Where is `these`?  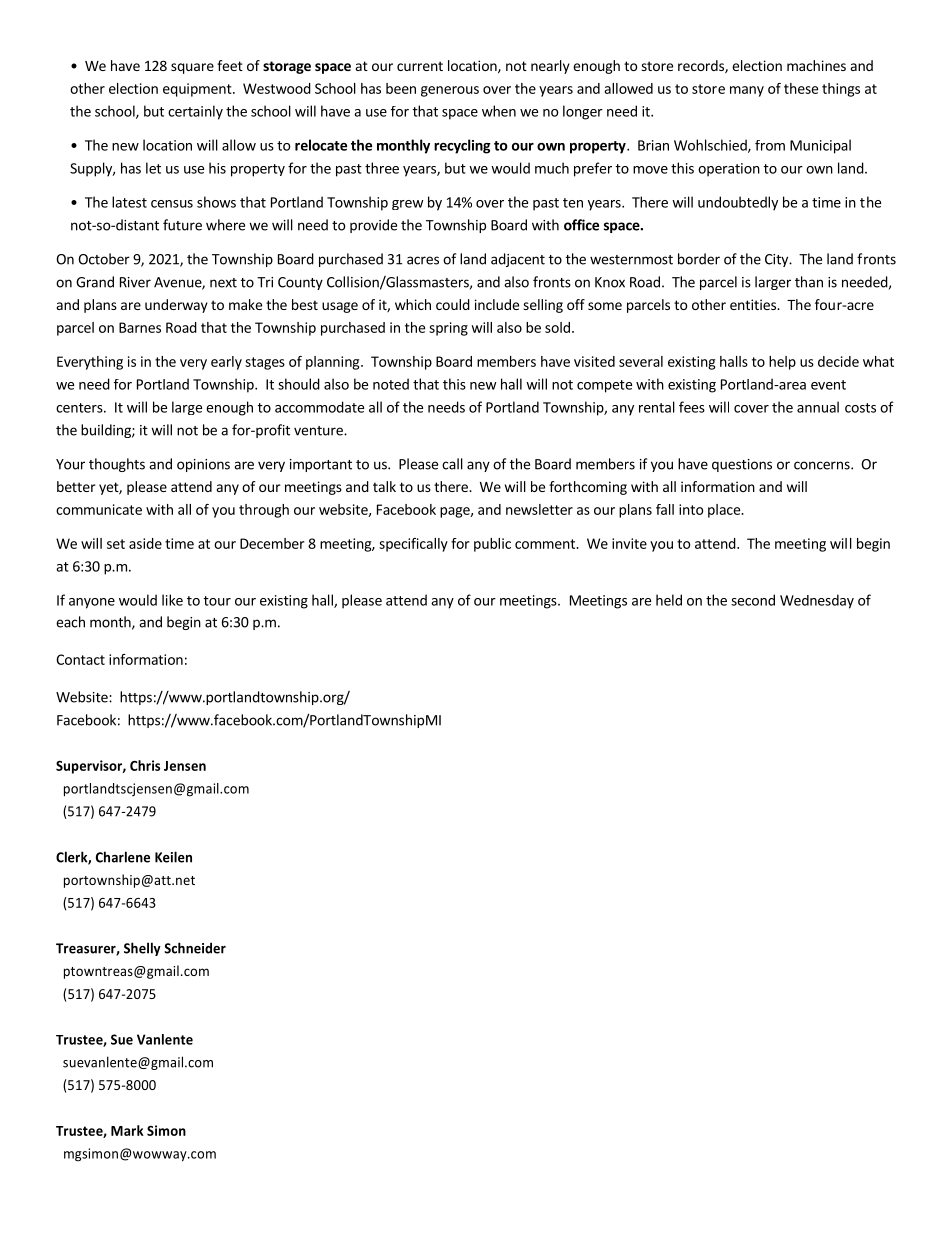 these is located at coordinates (801, 88).
